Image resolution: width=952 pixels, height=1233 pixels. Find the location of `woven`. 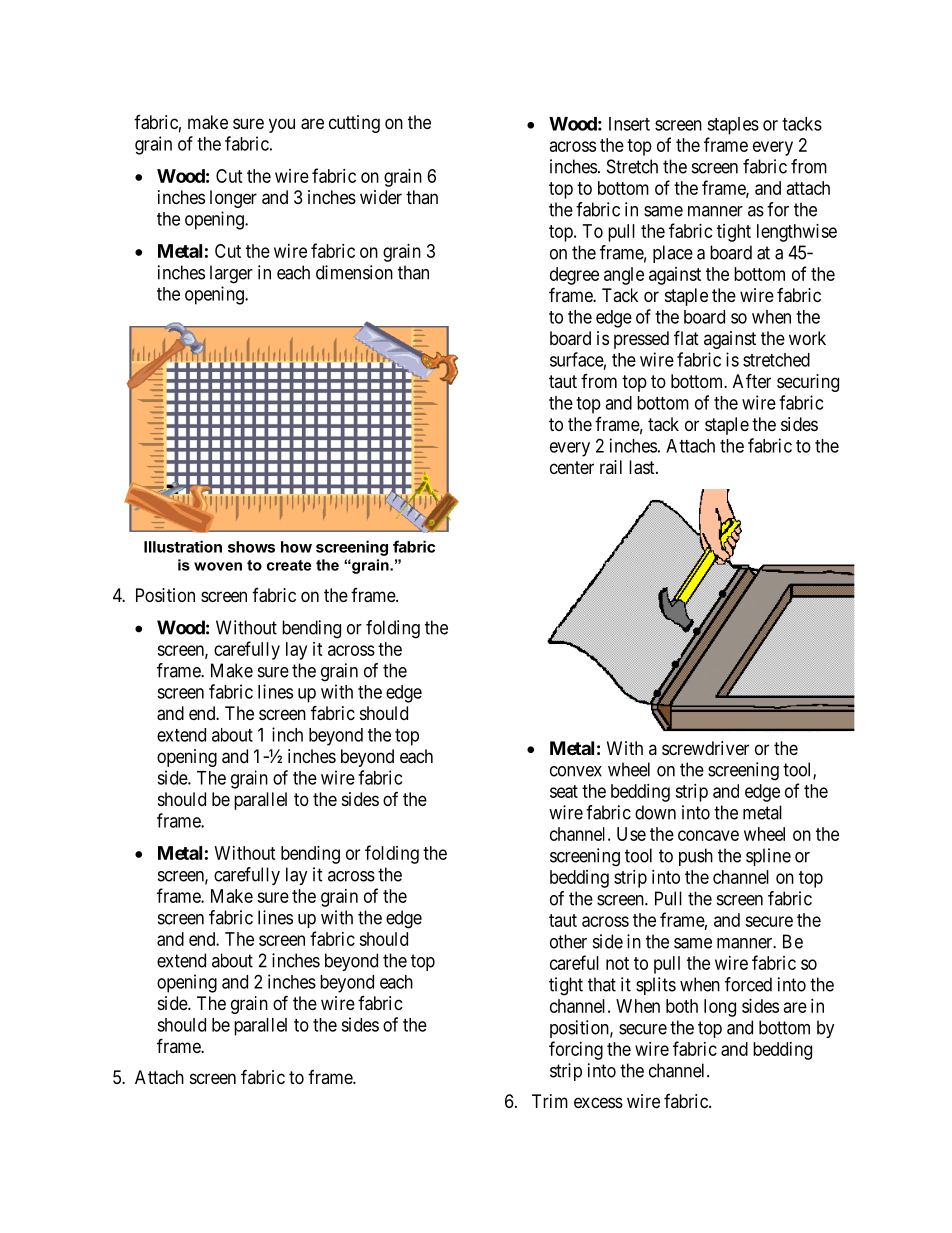

woven is located at coordinates (218, 566).
